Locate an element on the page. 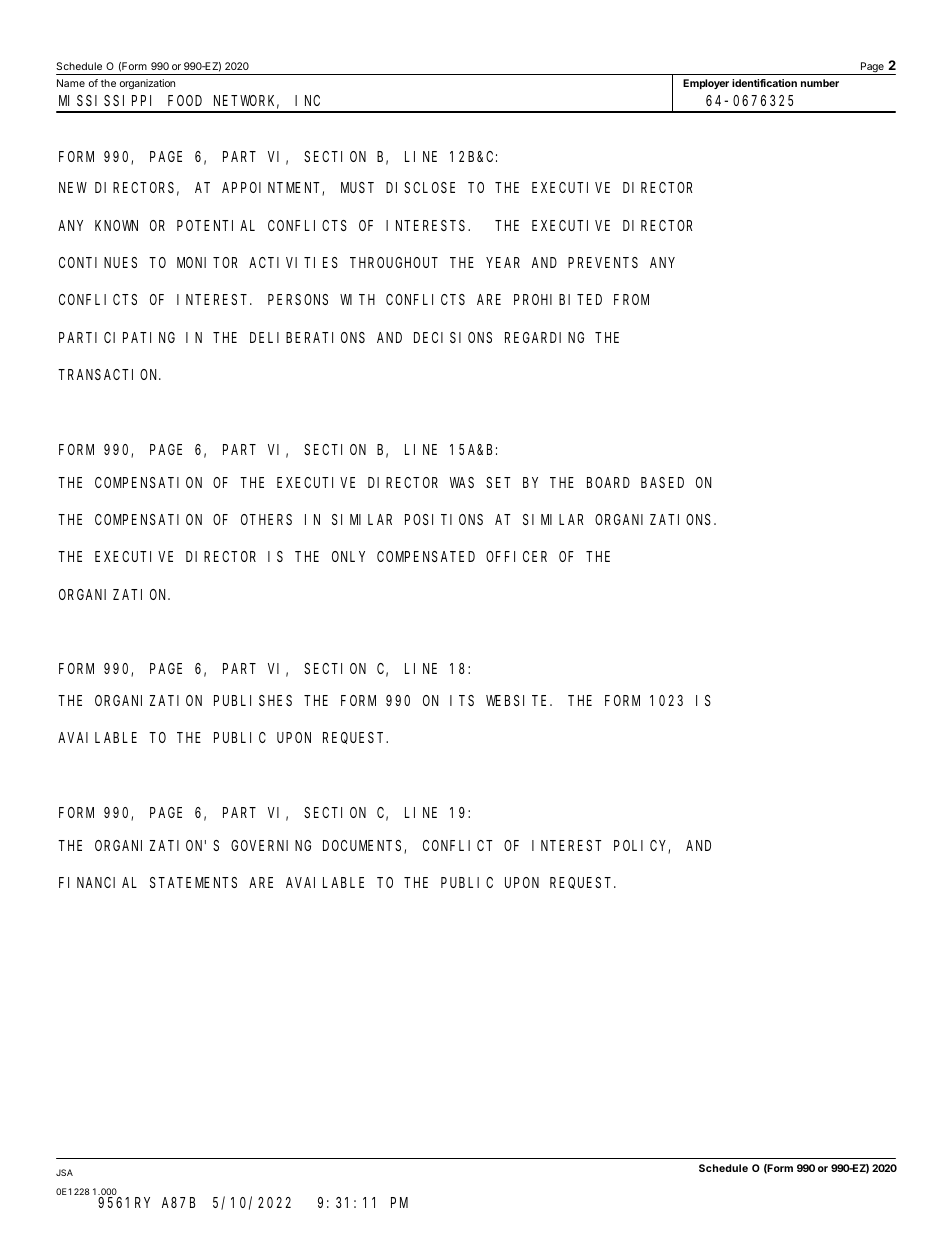 Image resolution: width=952 pixels, height=1233 pixels. FOOD is located at coordinates (185, 100).
